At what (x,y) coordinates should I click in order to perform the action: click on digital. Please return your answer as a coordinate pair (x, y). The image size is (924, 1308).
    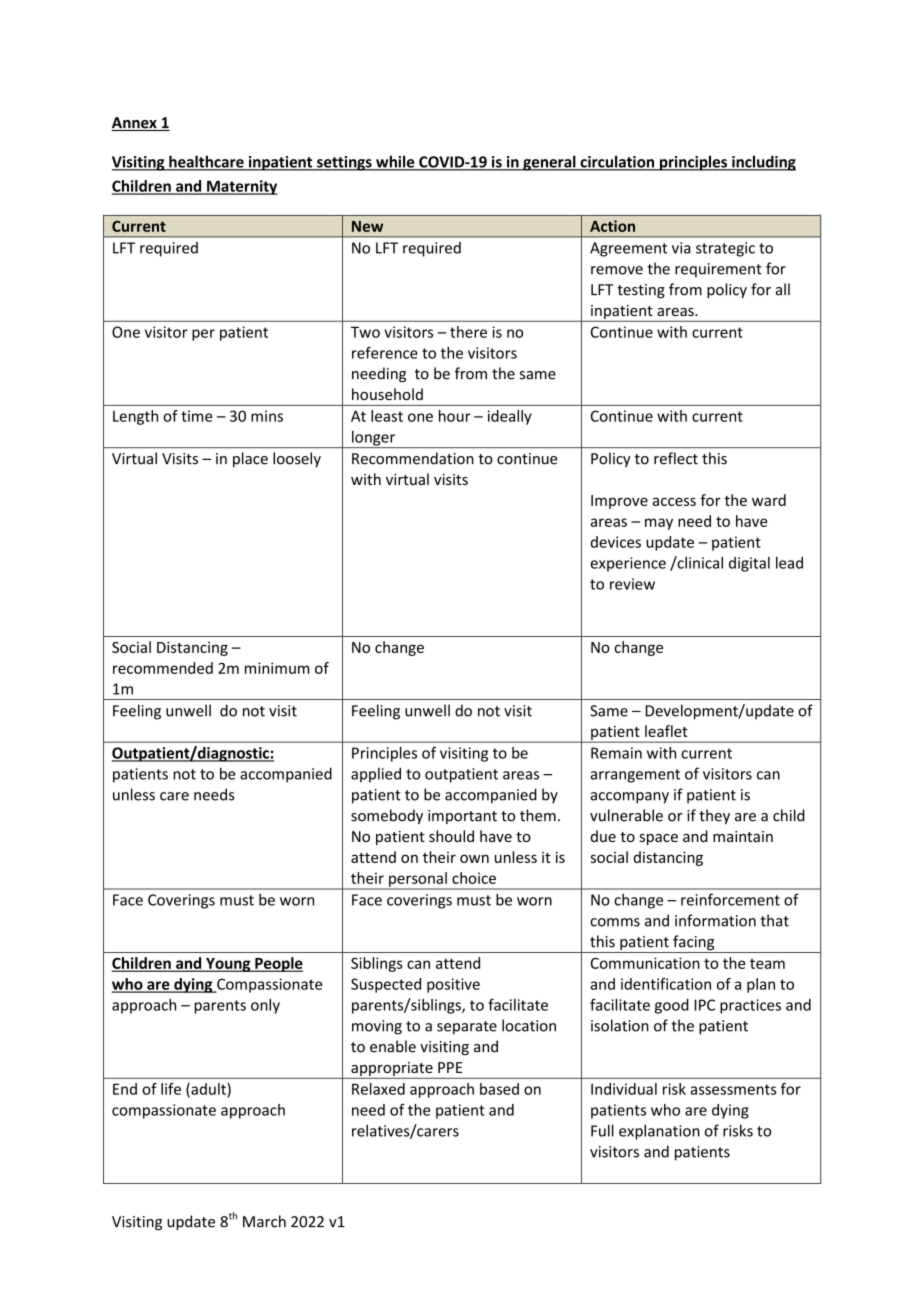
    Looking at the image, I should click on (749, 564).
